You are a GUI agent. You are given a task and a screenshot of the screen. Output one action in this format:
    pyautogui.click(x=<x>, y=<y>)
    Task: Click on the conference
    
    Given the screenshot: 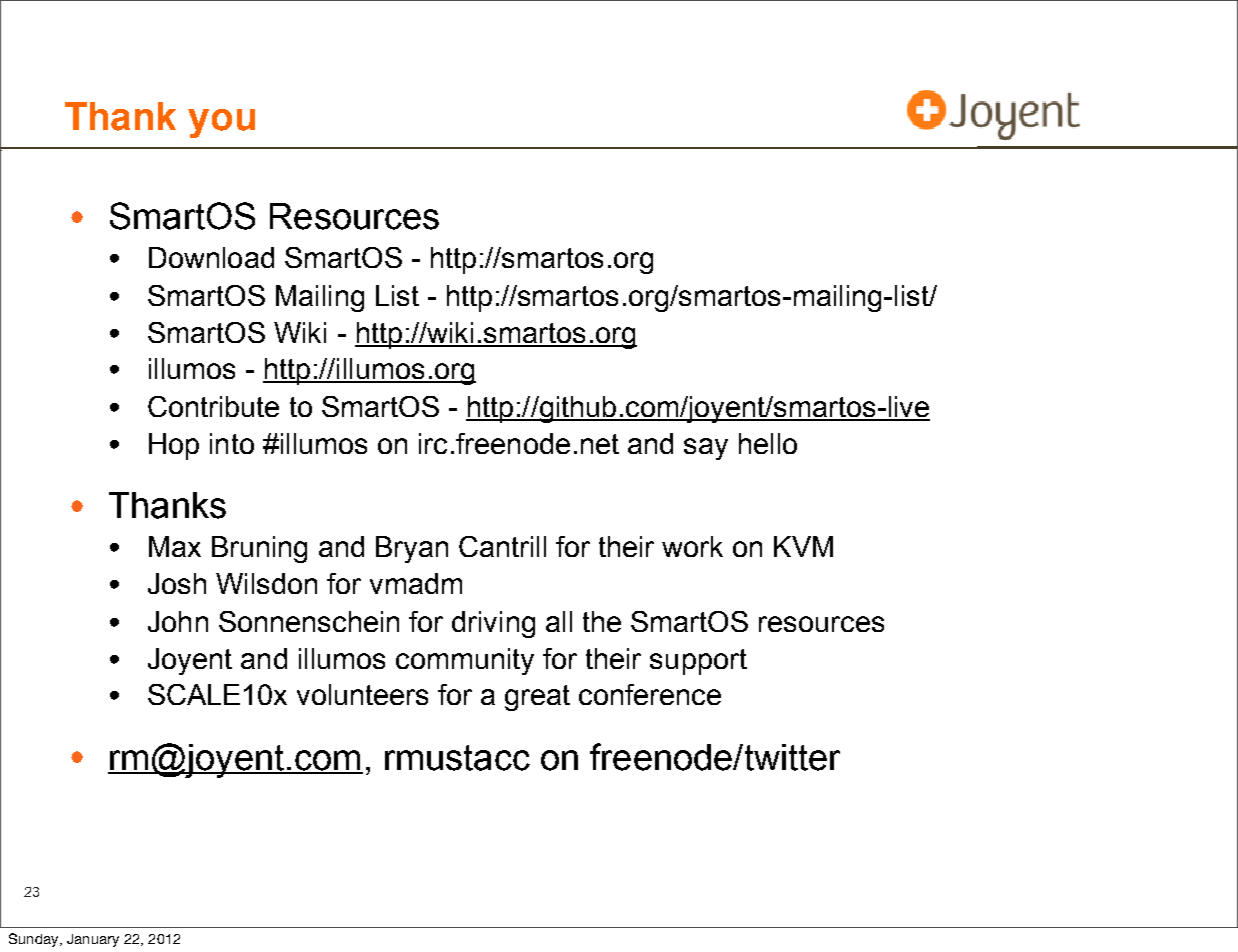 What is the action you would take?
    pyautogui.click(x=650, y=694)
